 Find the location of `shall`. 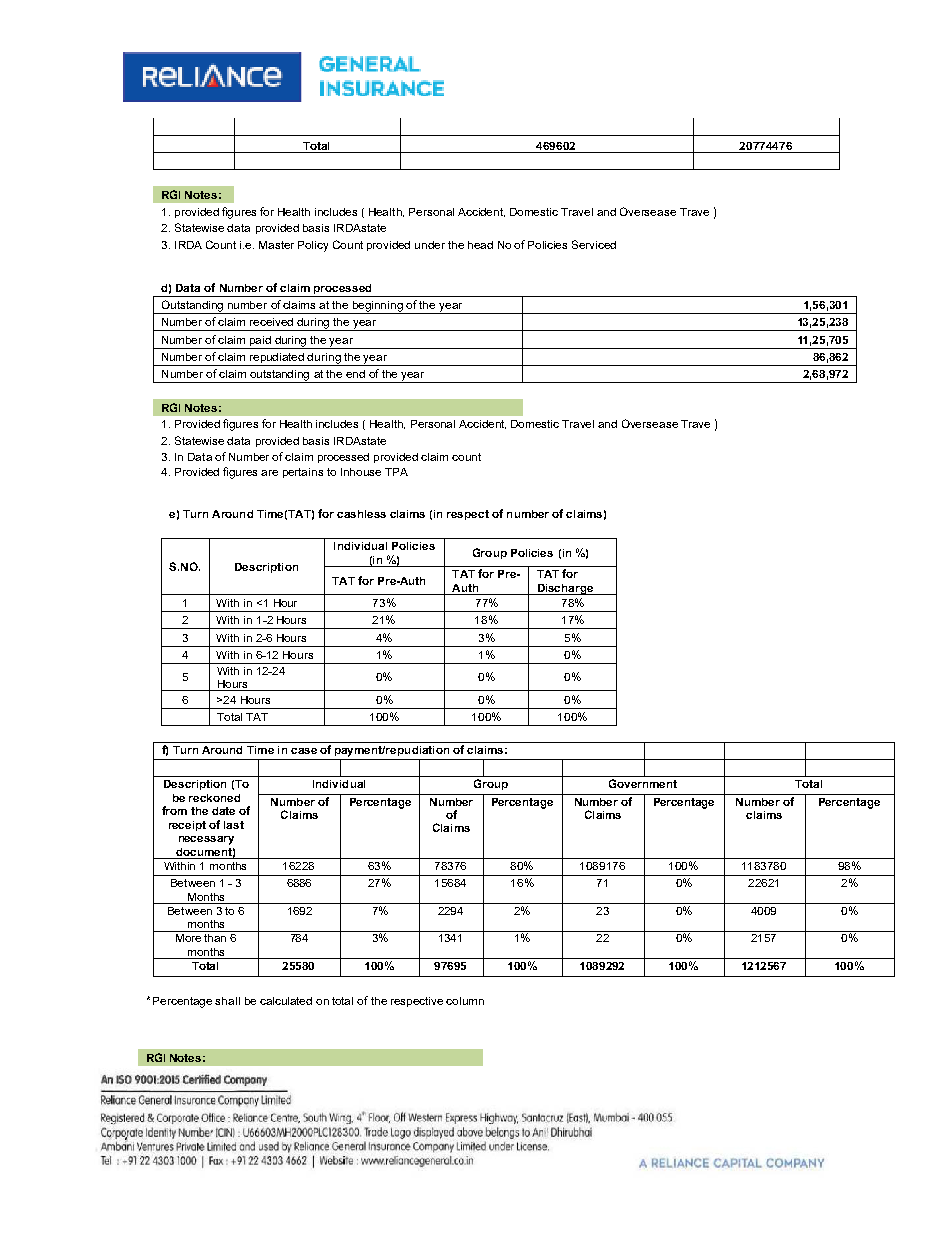

shall is located at coordinates (227, 1001).
